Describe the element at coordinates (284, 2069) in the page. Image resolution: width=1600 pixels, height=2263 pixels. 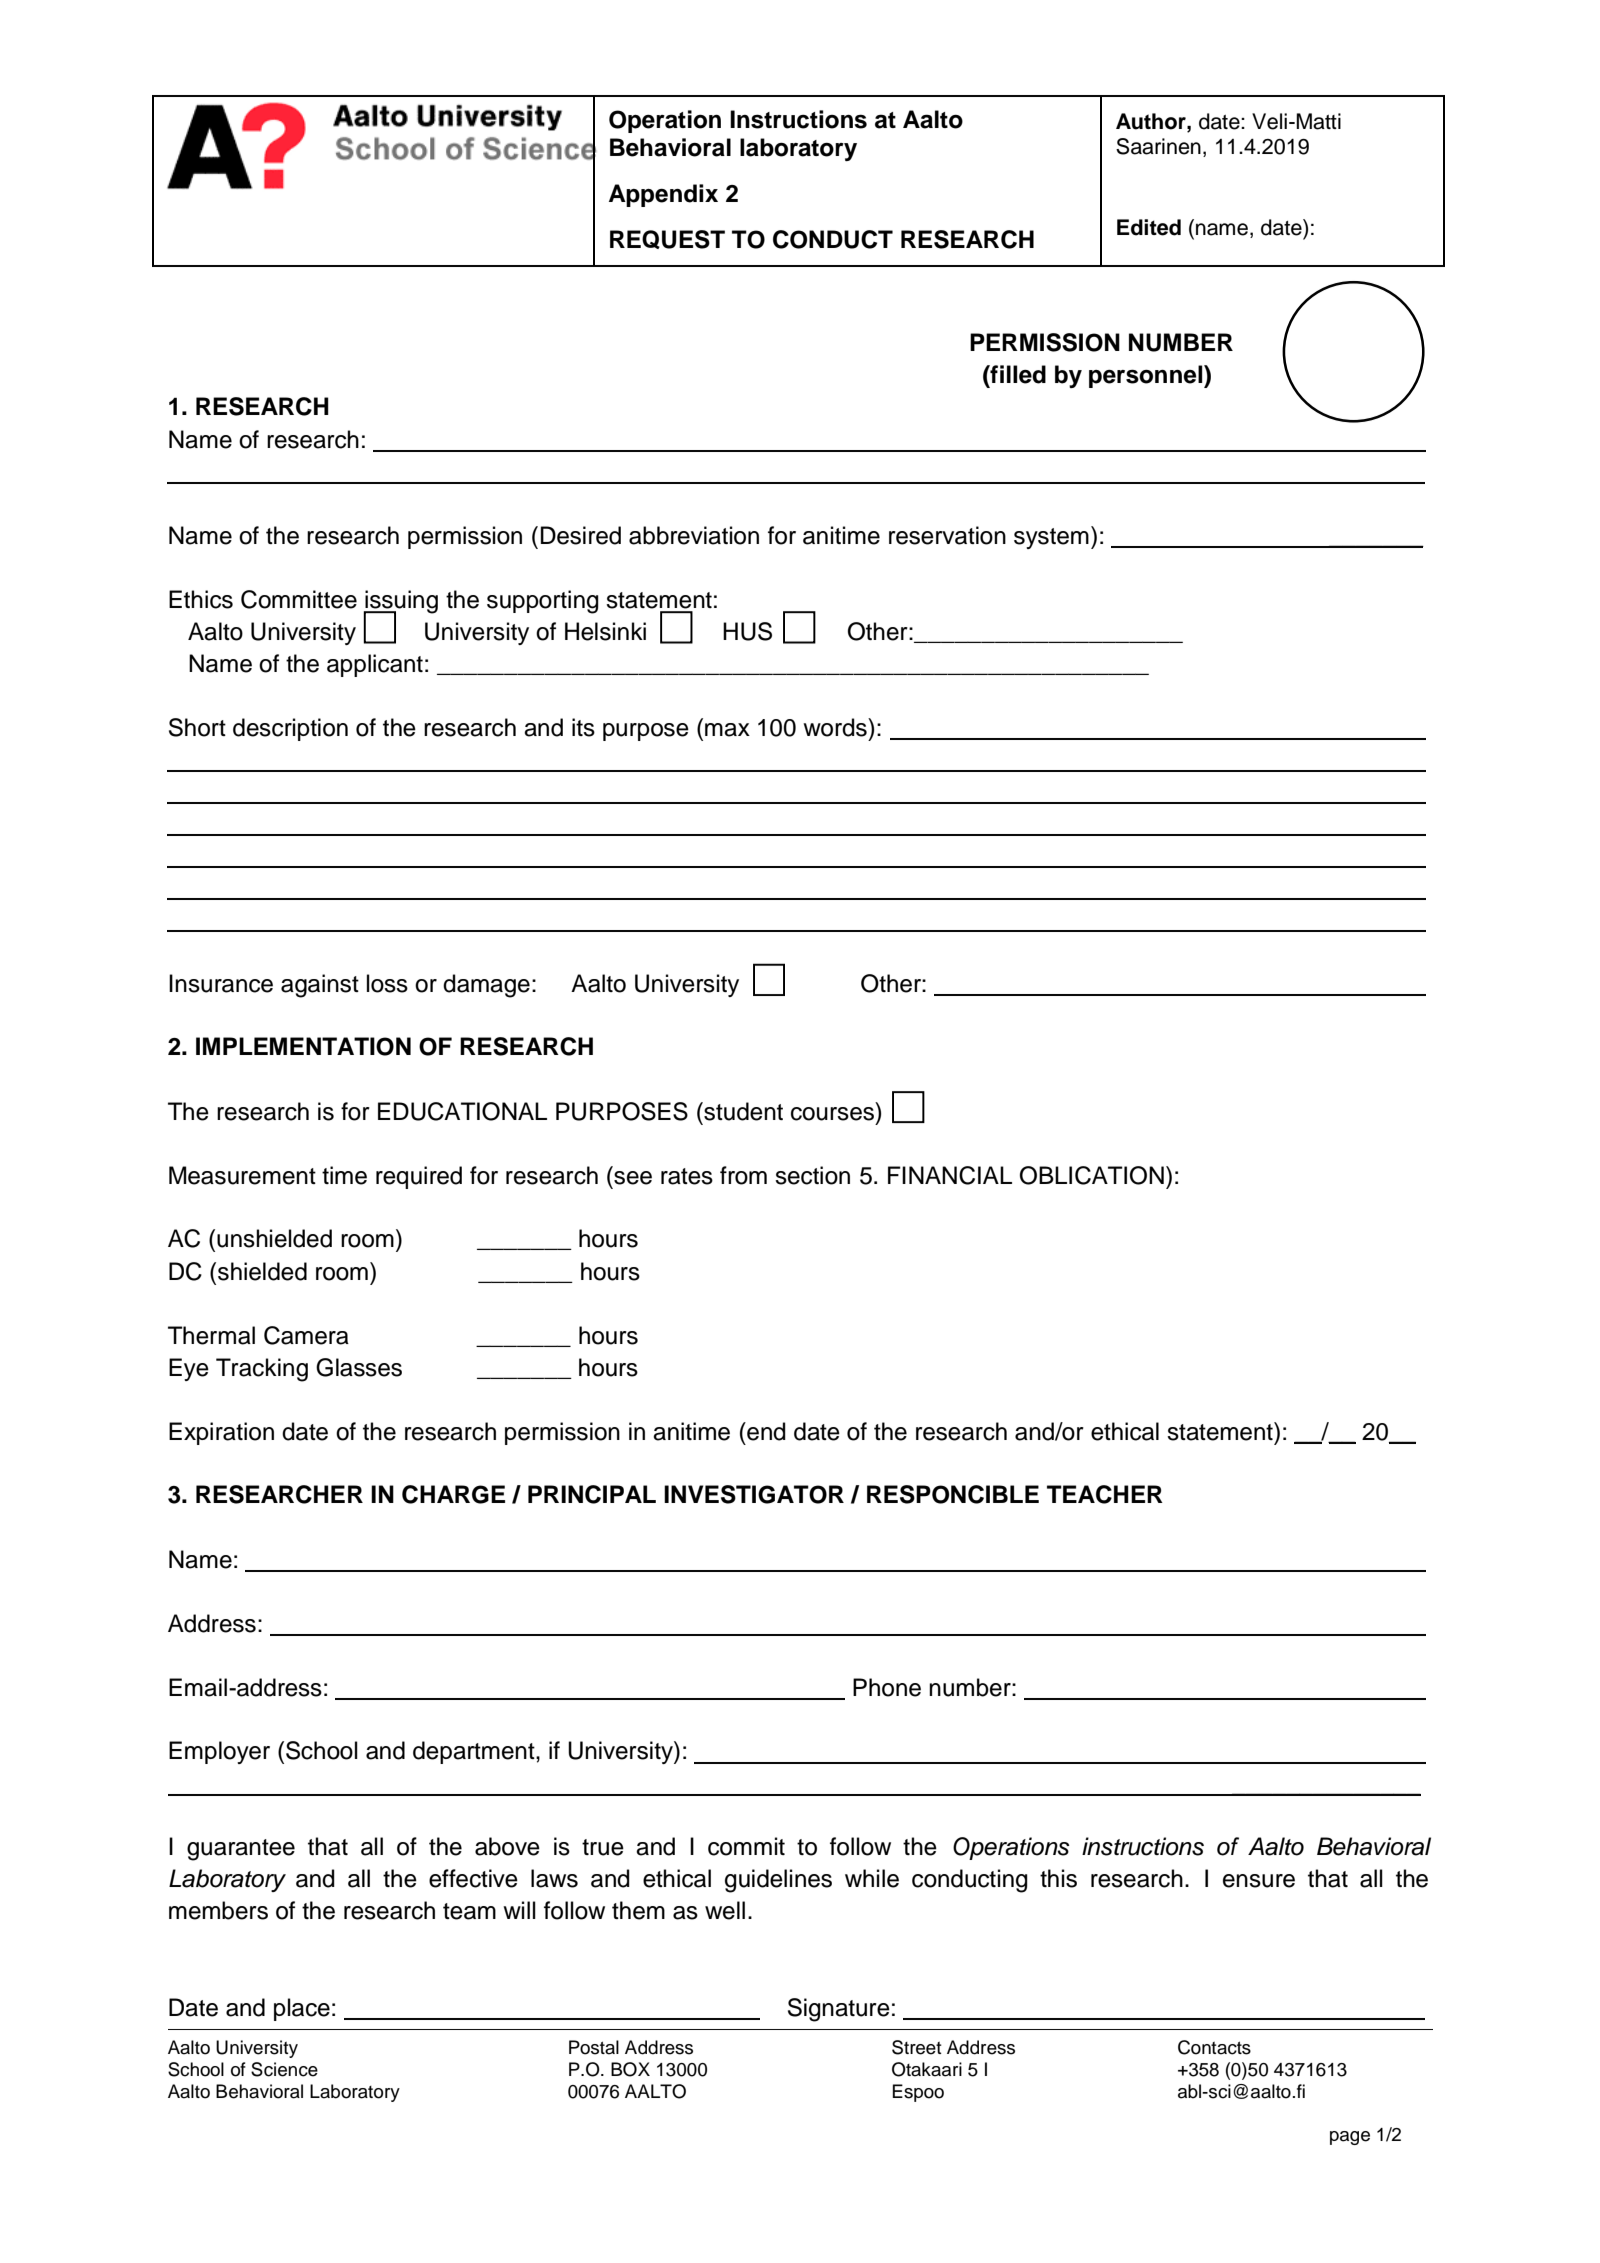
I see `Science` at that location.
